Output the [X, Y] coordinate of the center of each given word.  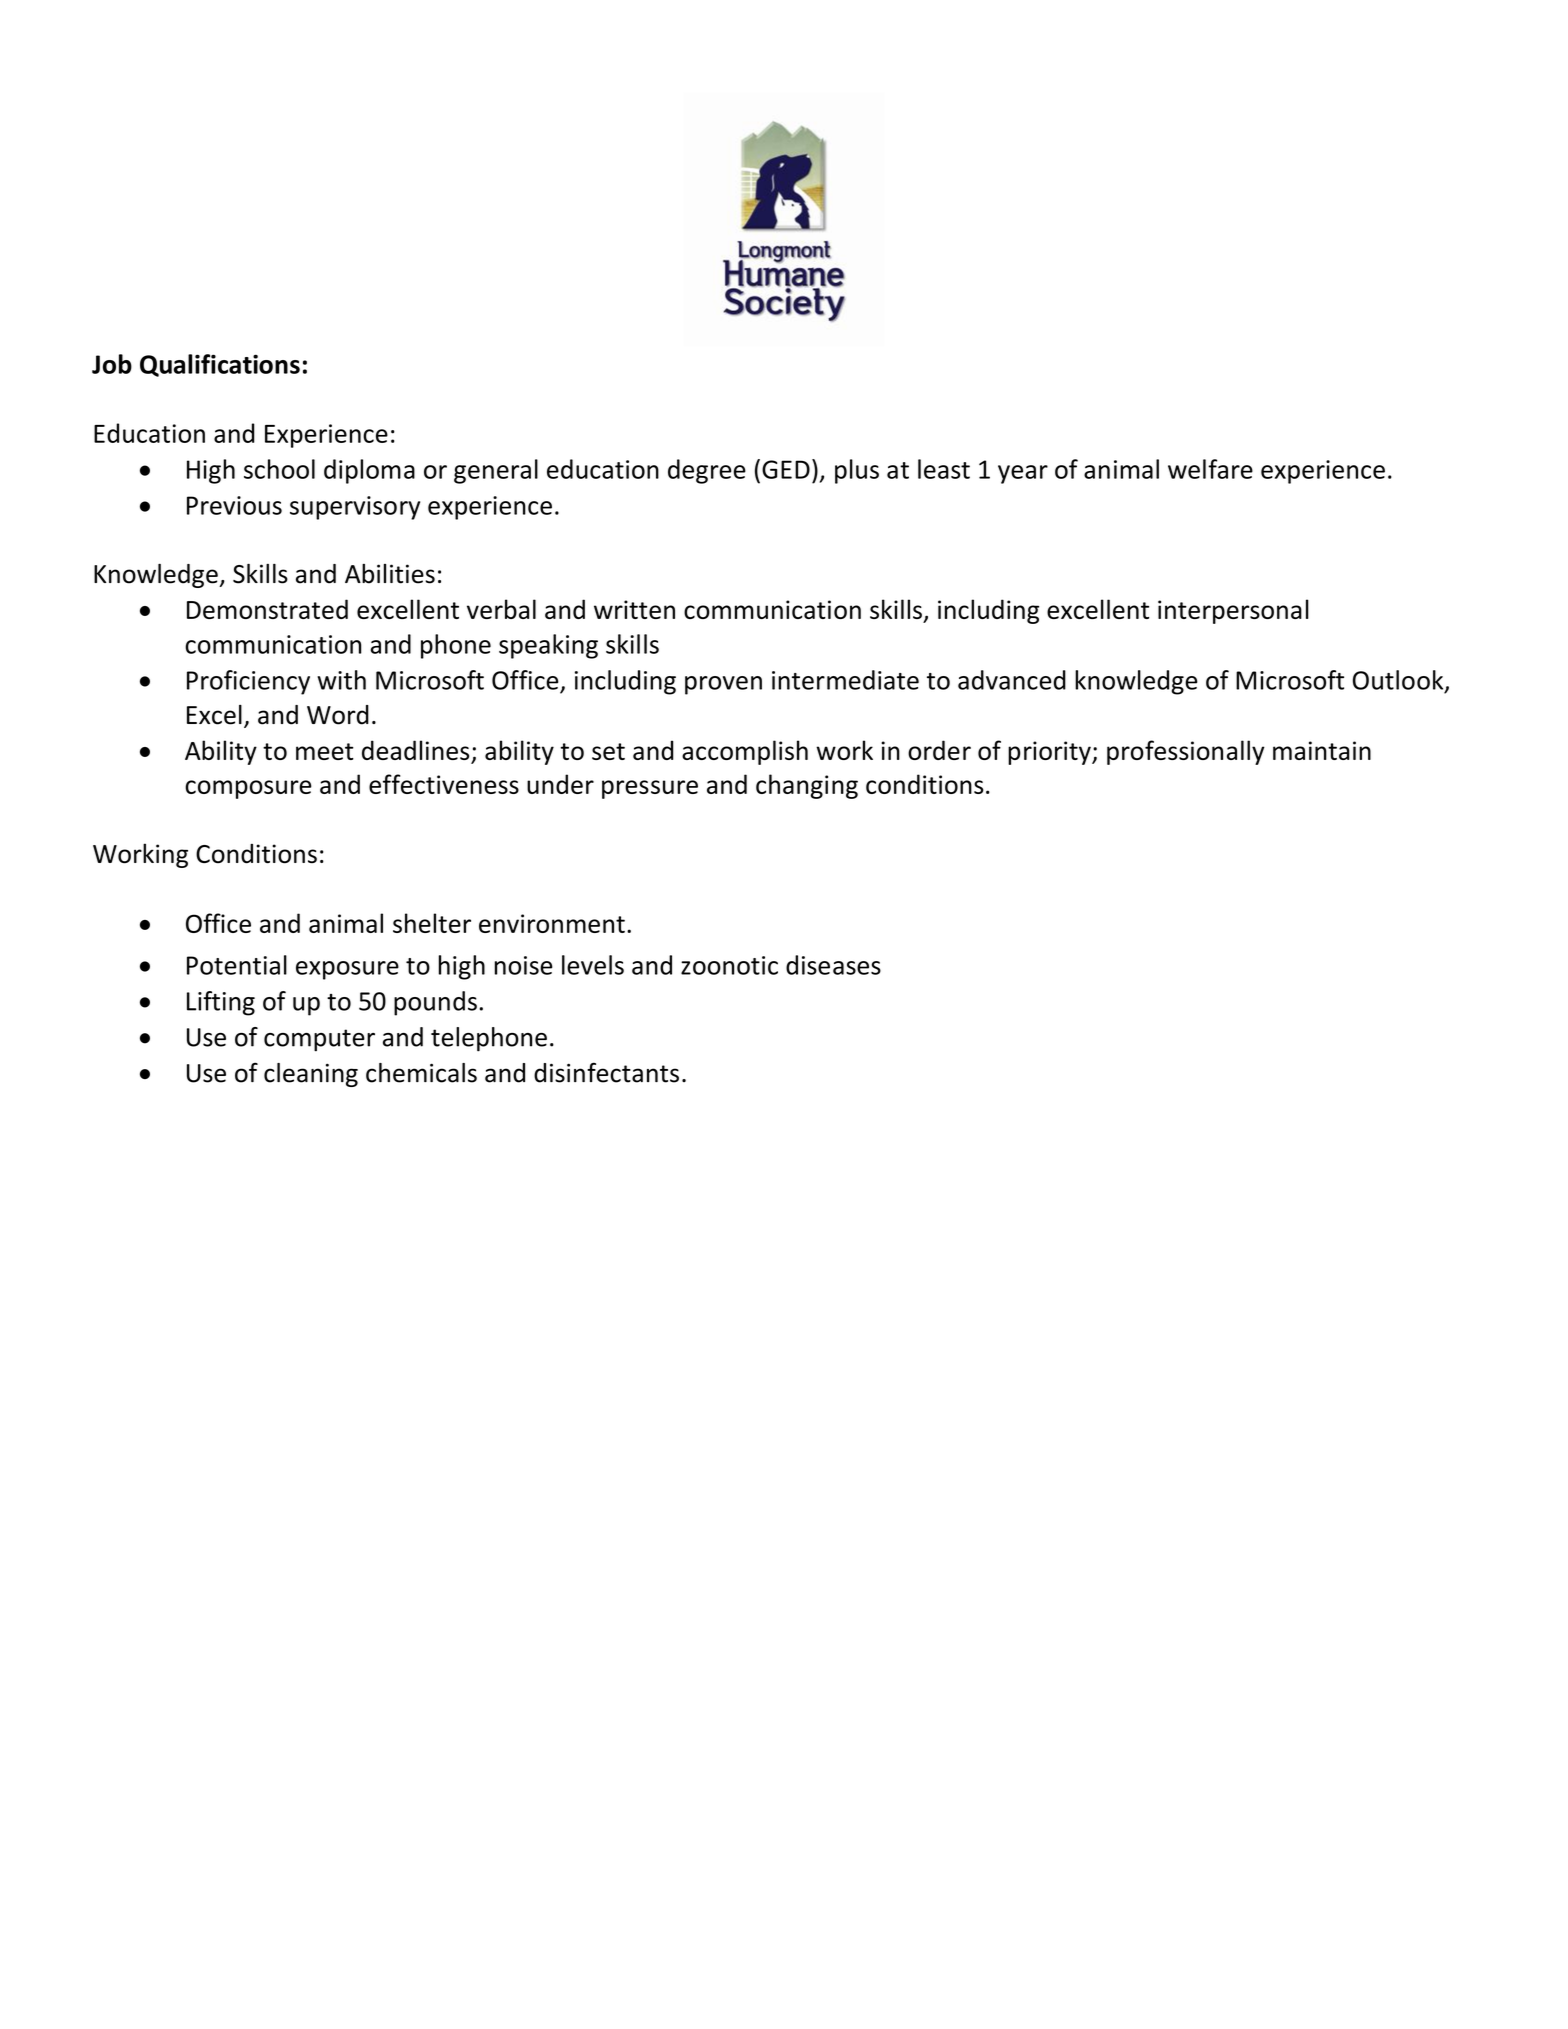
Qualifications [220, 365]
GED [786, 469]
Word [338, 715]
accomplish [745, 752]
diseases [833, 965]
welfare [1210, 469]
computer [319, 1040]
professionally [1186, 752]
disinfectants [606, 1072]
